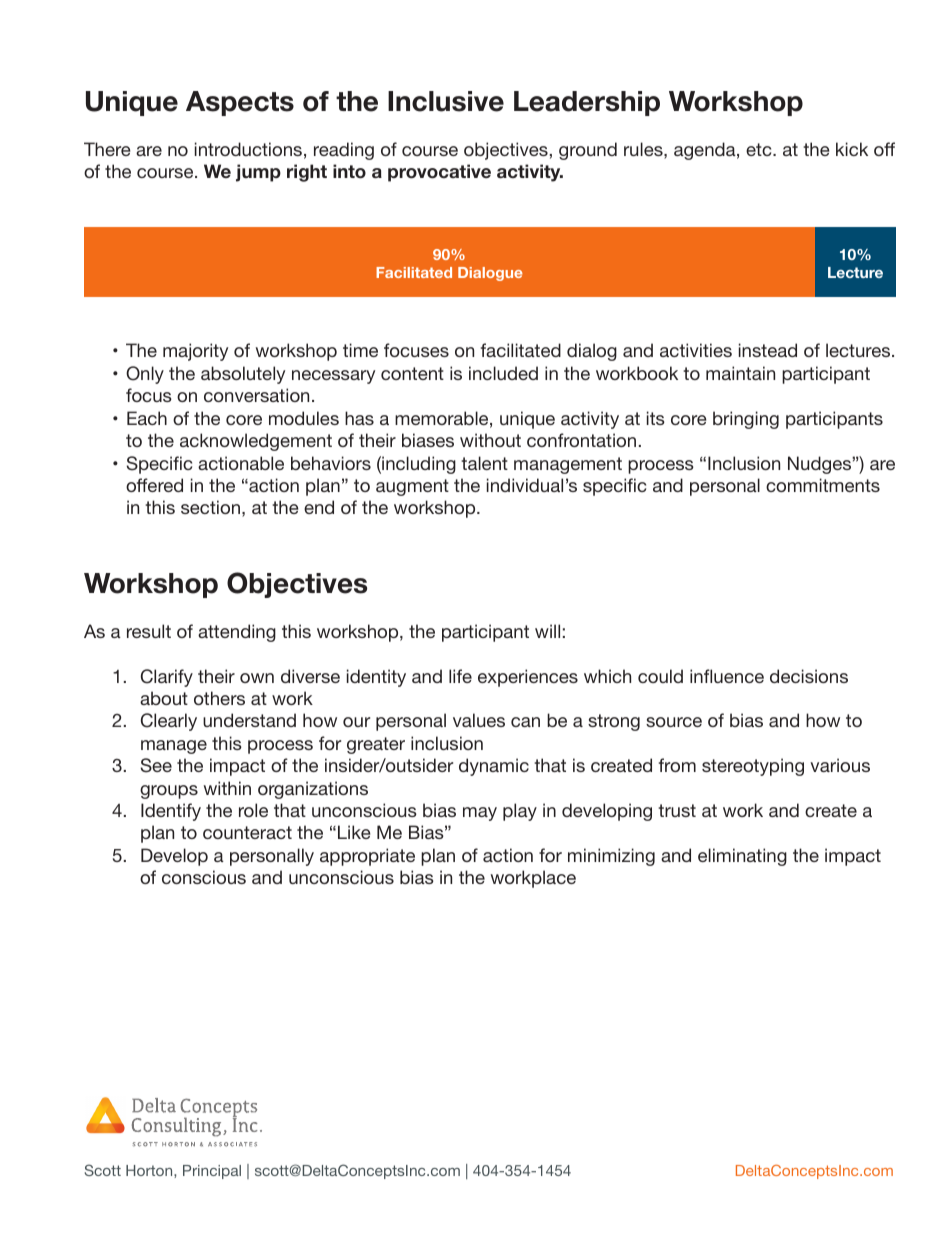 The image size is (952, 1233). What do you see at coordinates (503, 373) in the document?
I see `included` at bounding box center [503, 373].
